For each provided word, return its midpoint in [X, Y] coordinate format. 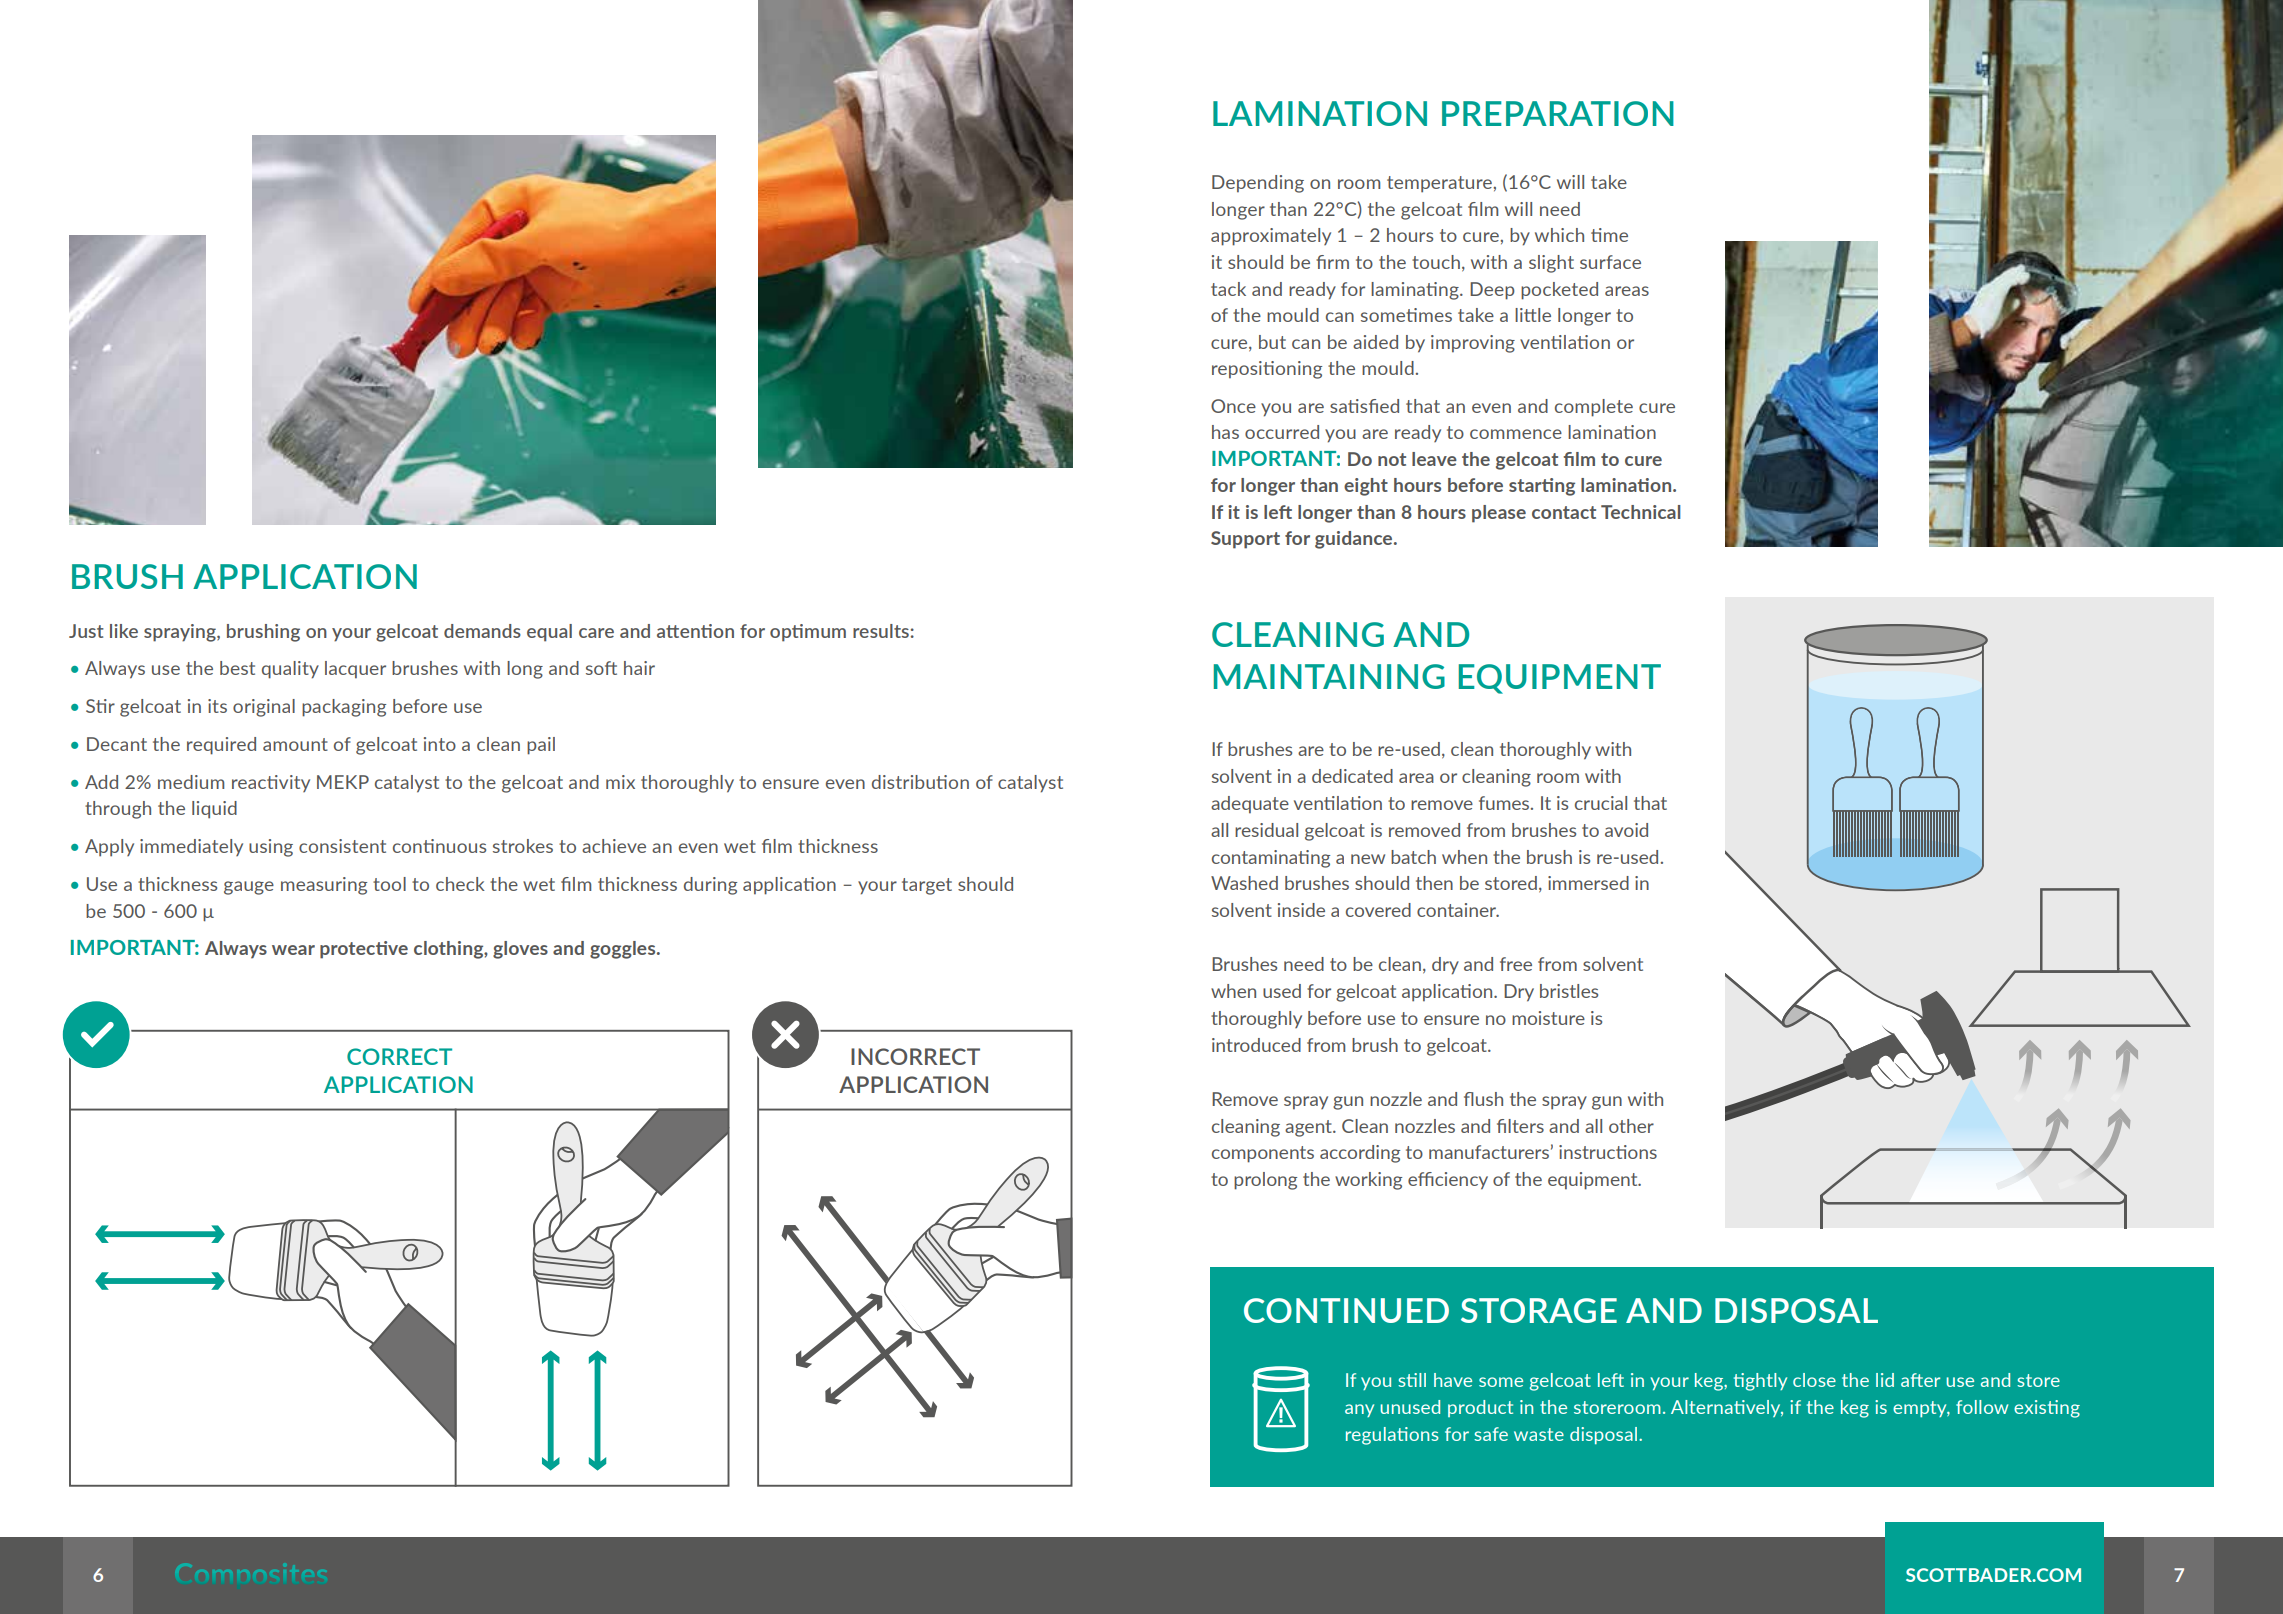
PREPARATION [1558, 113]
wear [293, 950]
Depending [1258, 184]
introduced [1256, 1045]
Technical [1641, 512]
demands [482, 631]
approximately [1271, 237]
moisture [1548, 1018]
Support [1245, 540]
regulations [1392, 1436]
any [1359, 1410]
